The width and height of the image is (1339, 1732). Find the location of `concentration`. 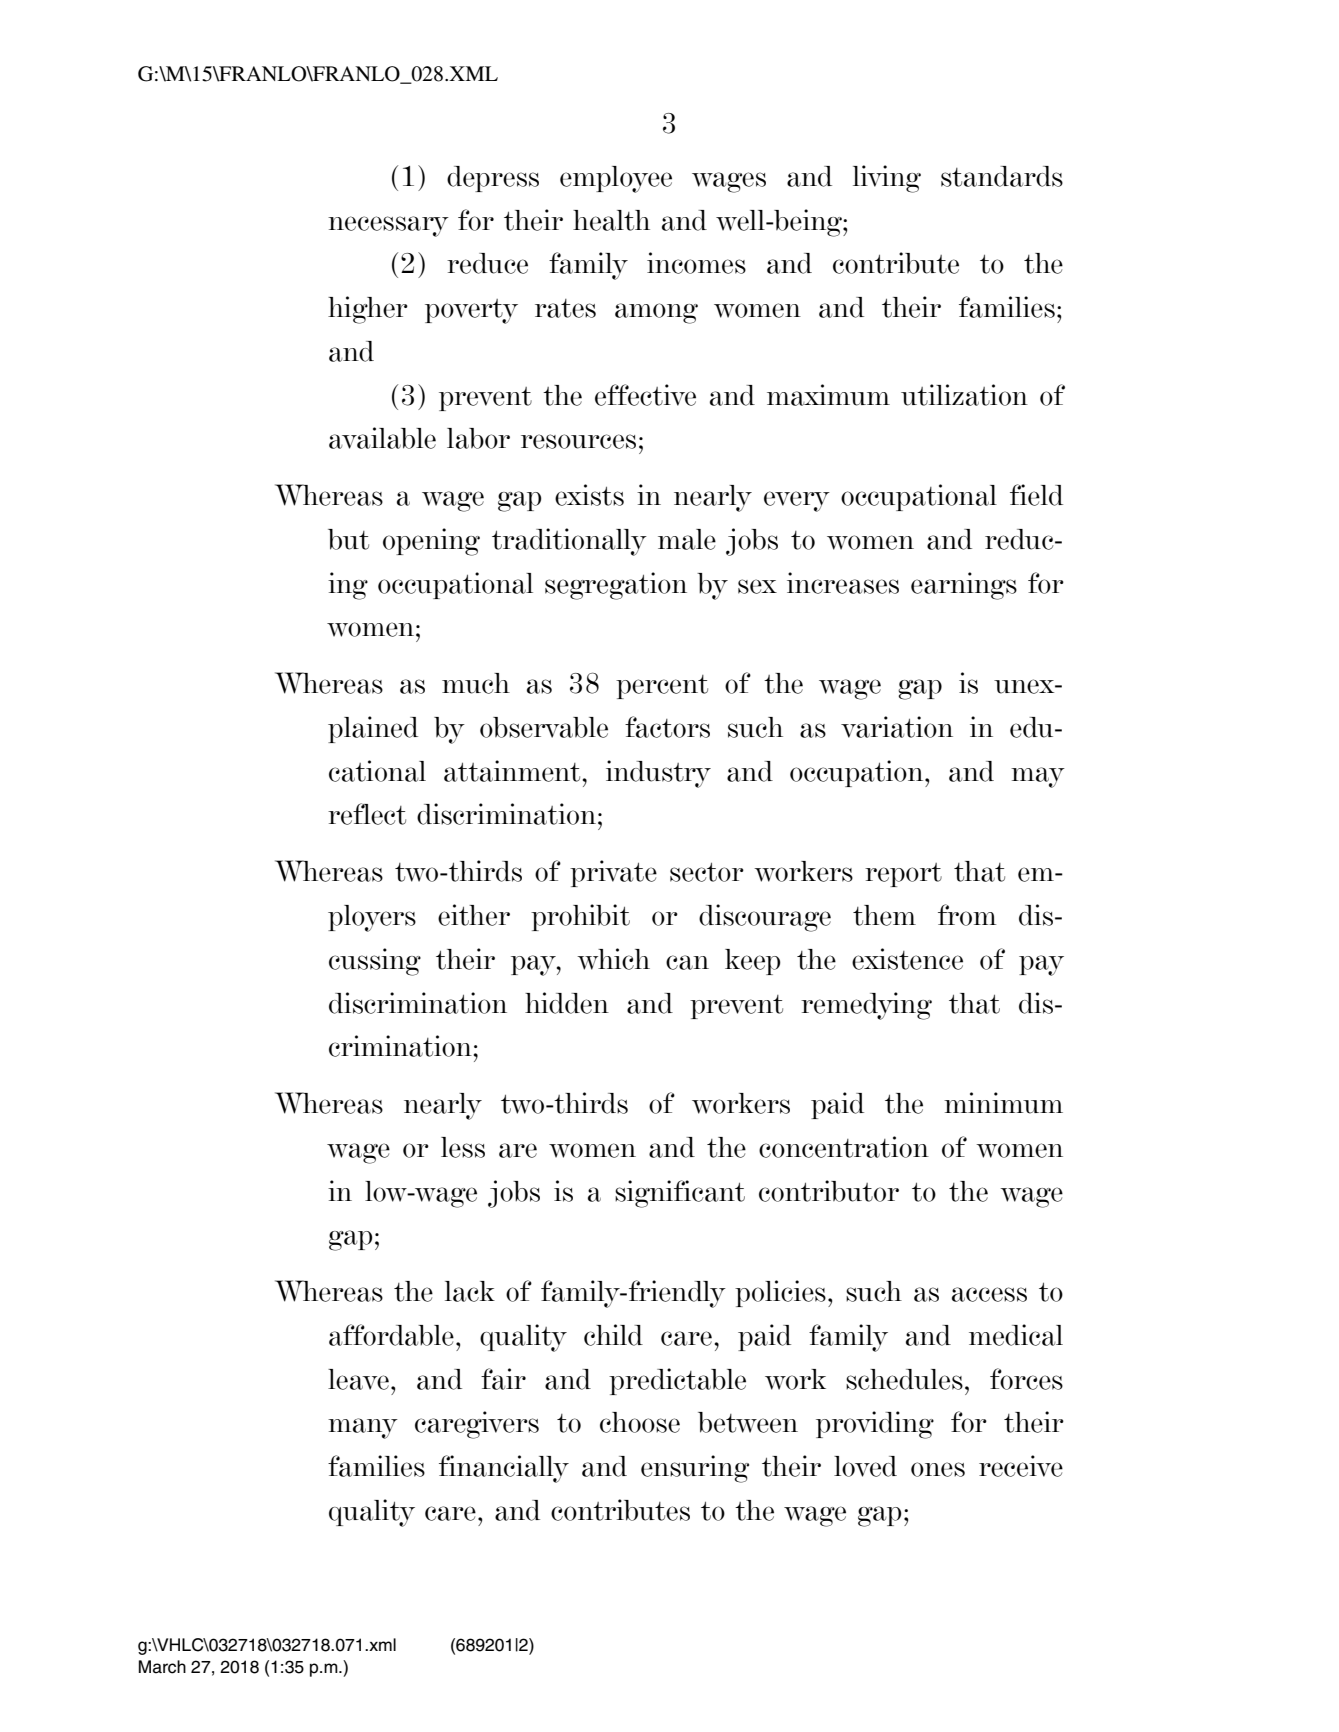

concentration is located at coordinates (844, 1147).
